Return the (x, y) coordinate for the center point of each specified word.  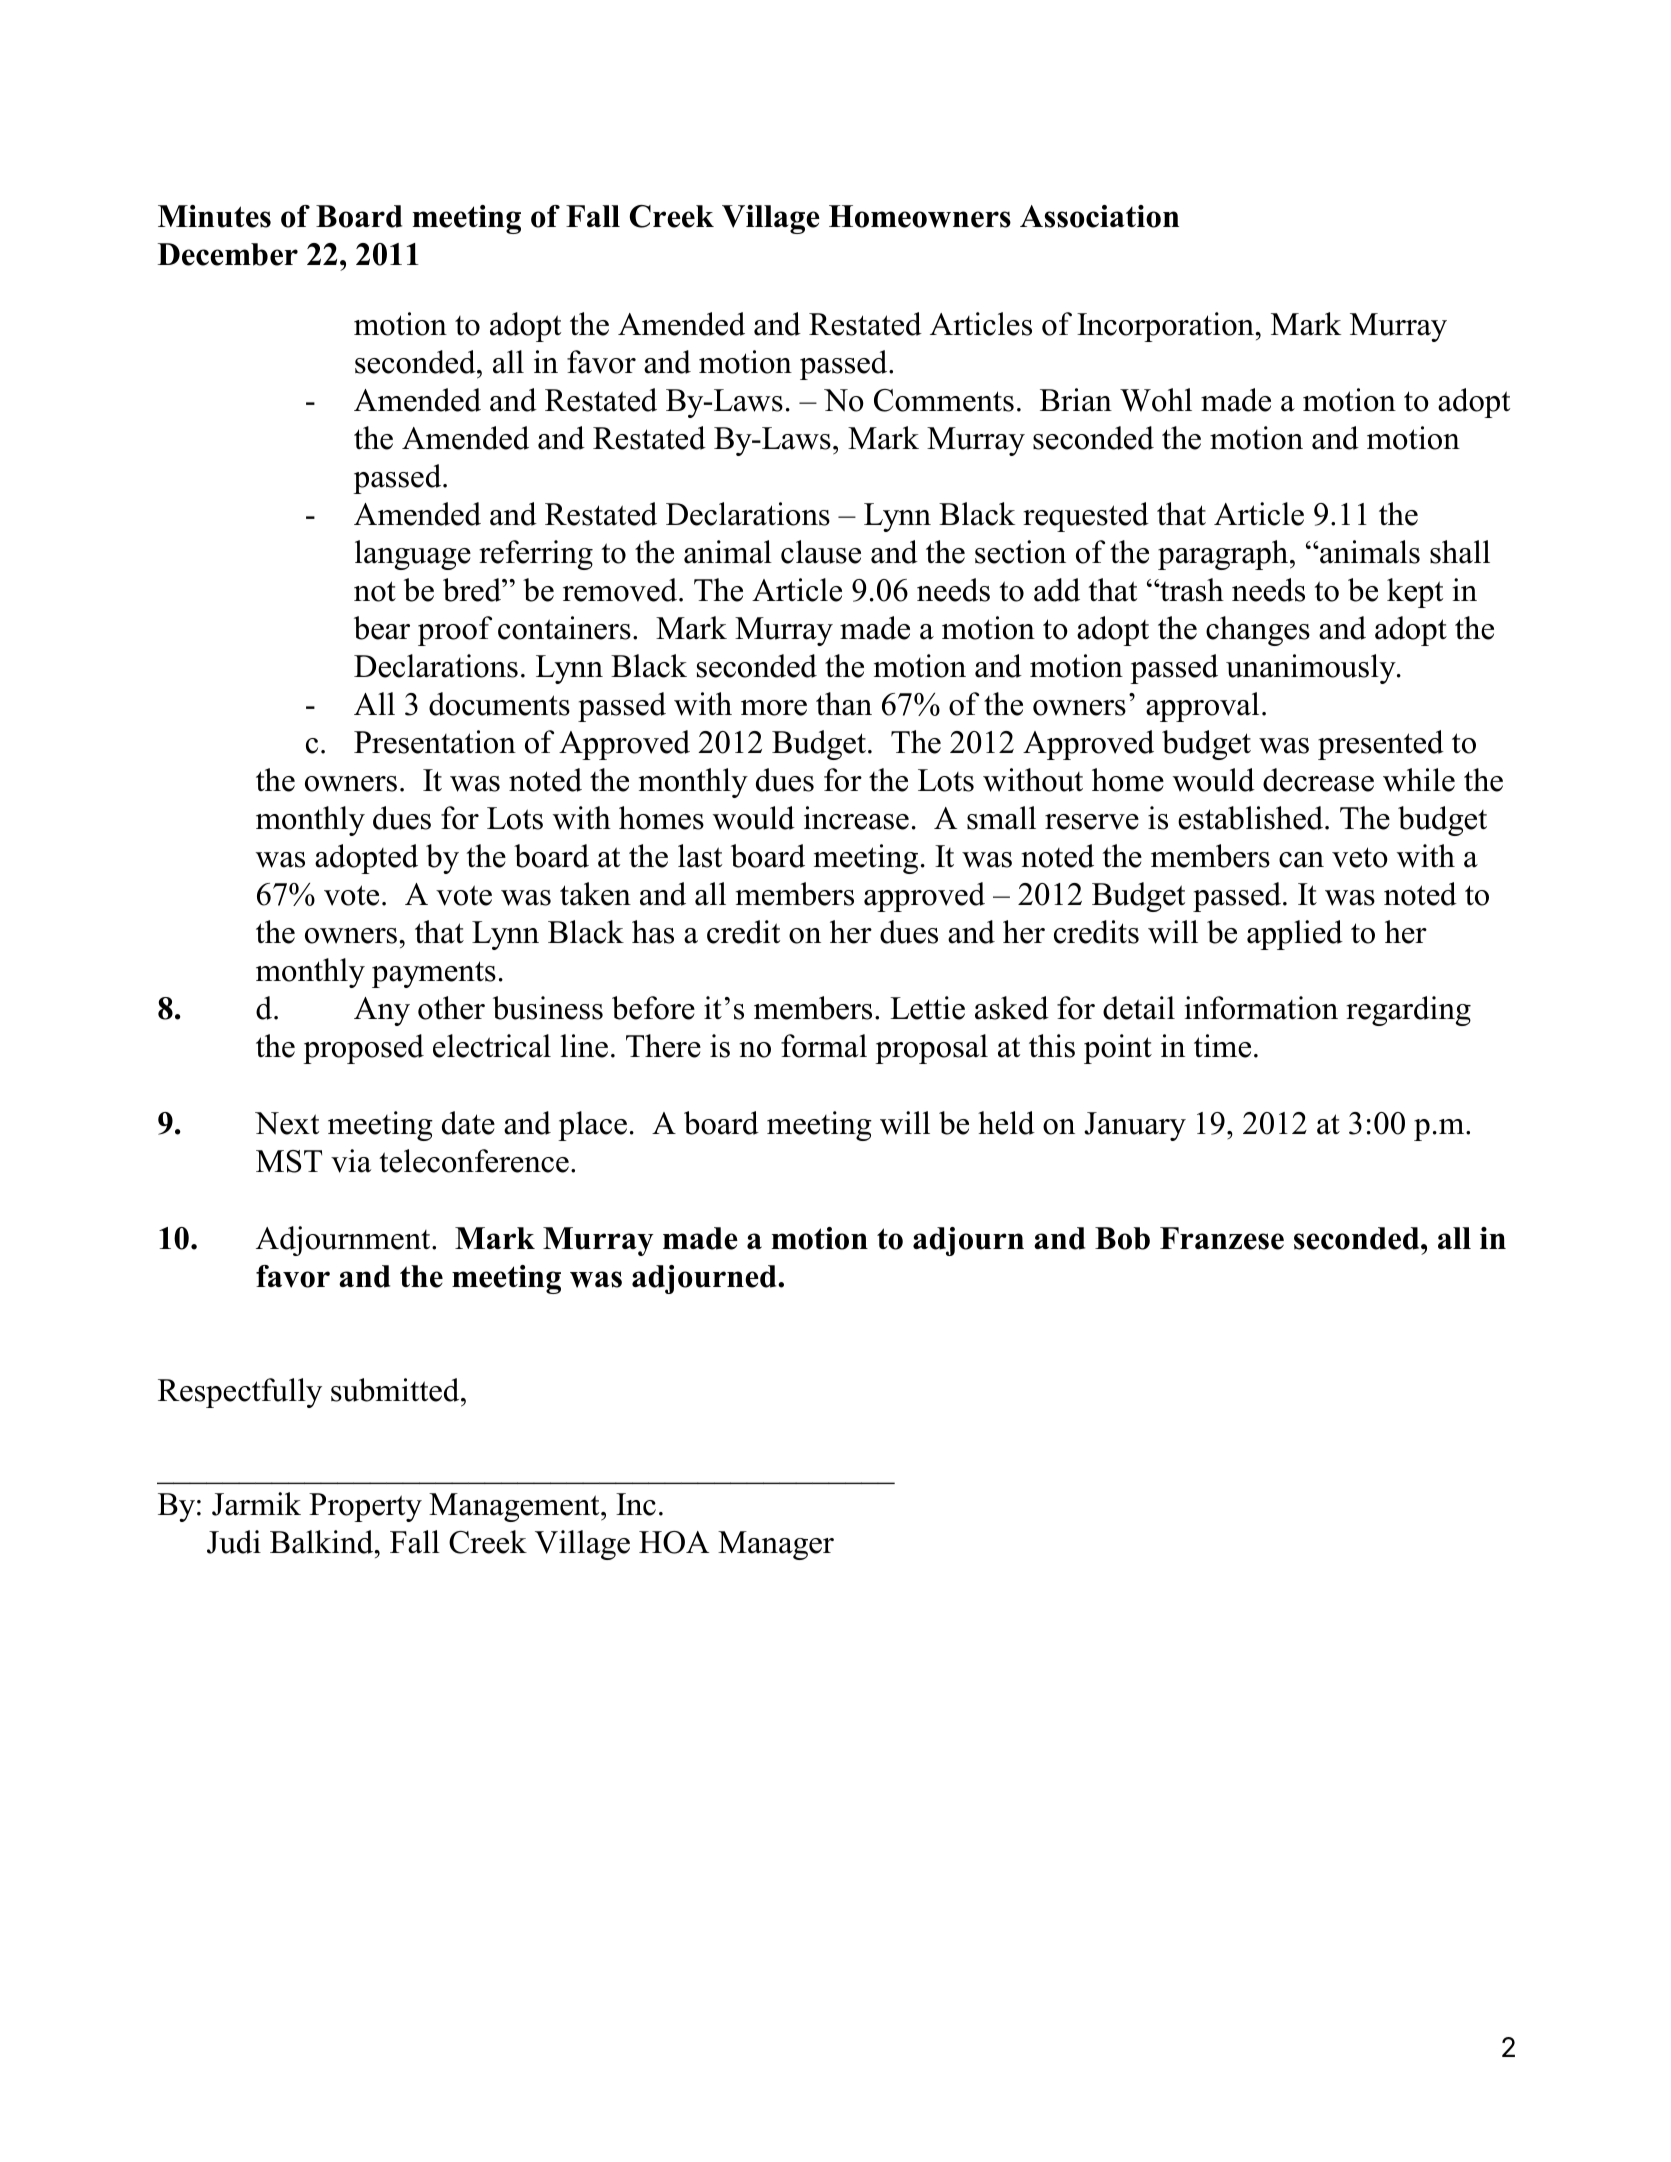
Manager (776, 1545)
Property (365, 1507)
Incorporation (1166, 327)
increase (856, 818)
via (351, 1161)
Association (1099, 216)
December (228, 254)
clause (821, 552)
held (1006, 1123)
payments (434, 974)
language (413, 555)
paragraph (1224, 555)
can (1301, 860)
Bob (1122, 1238)
